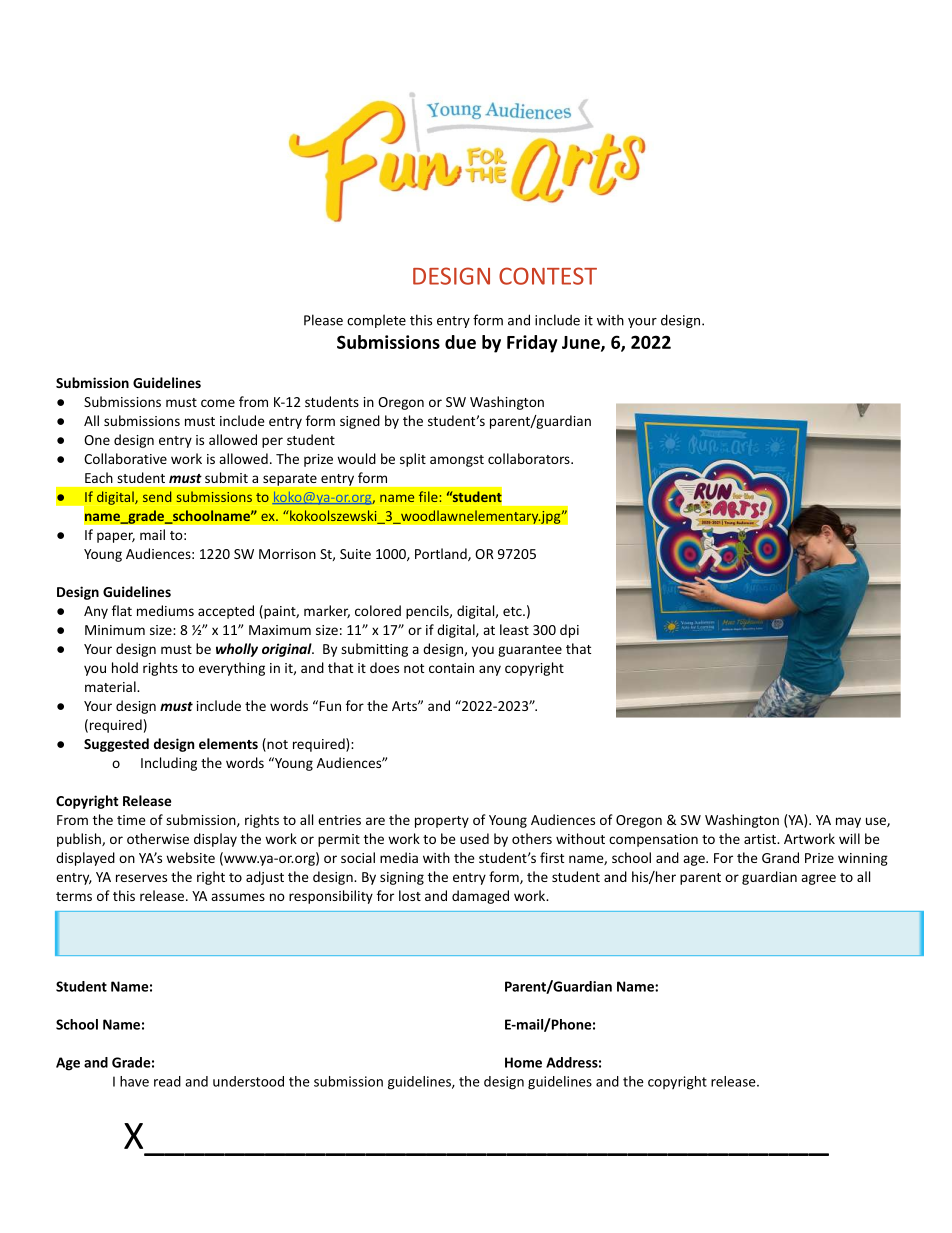 This screenshot has height=1233, width=952. Describe the element at coordinates (761, 839) in the screenshot. I see `artist` at that location.
